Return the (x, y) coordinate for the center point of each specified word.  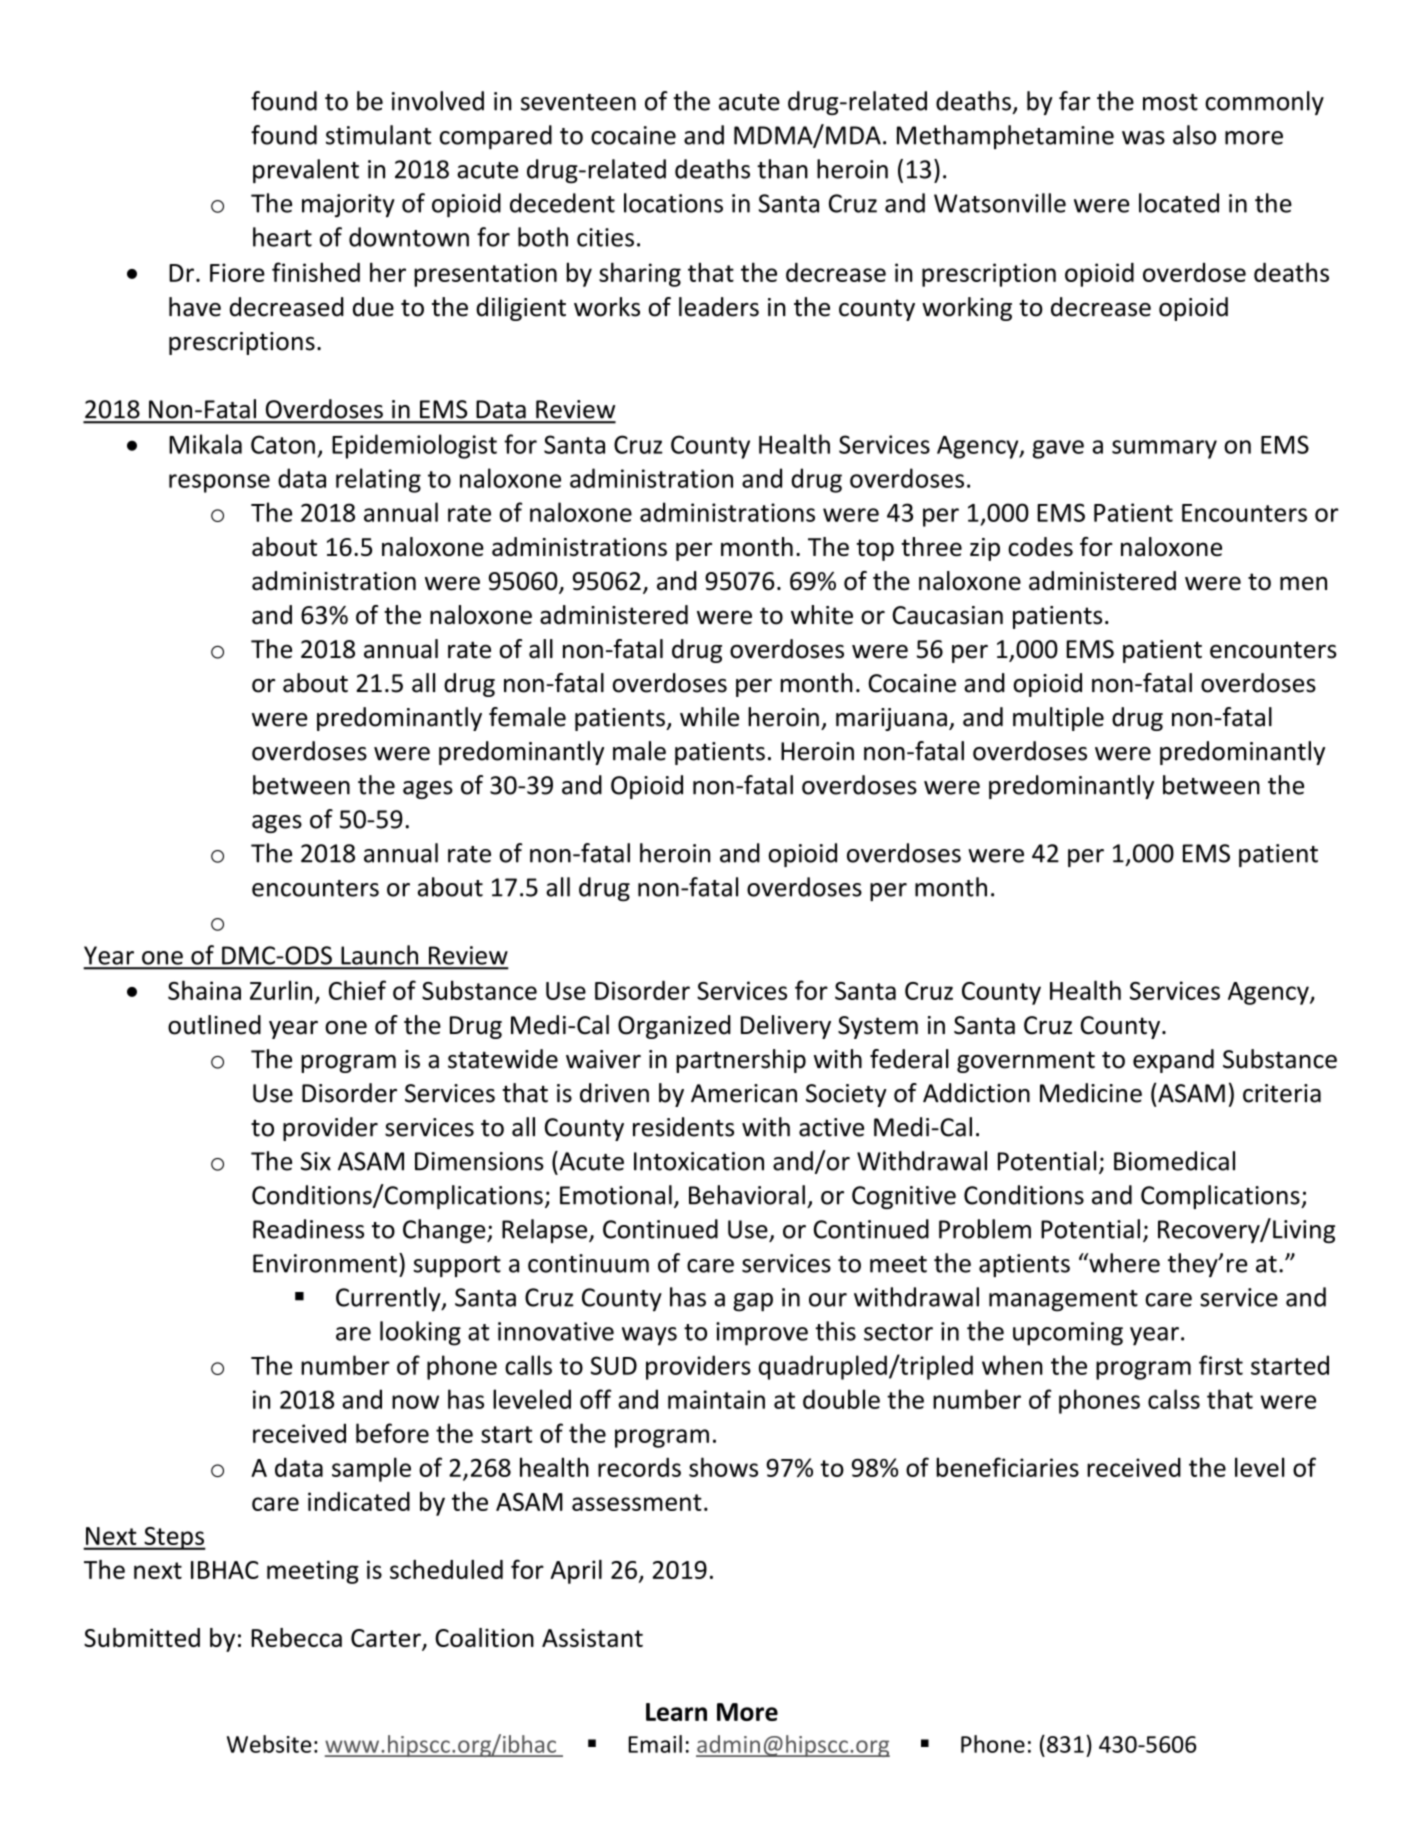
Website (269, 1744)
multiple (1058, 719)
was (1143, 138)
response (219, 483)
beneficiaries (1007, 1467)
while (709, 717)
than (782, 169)
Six (316, 1161)
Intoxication (699, 1161)
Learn (676, 1712)
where (1123, 1263)
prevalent (306, 171)
